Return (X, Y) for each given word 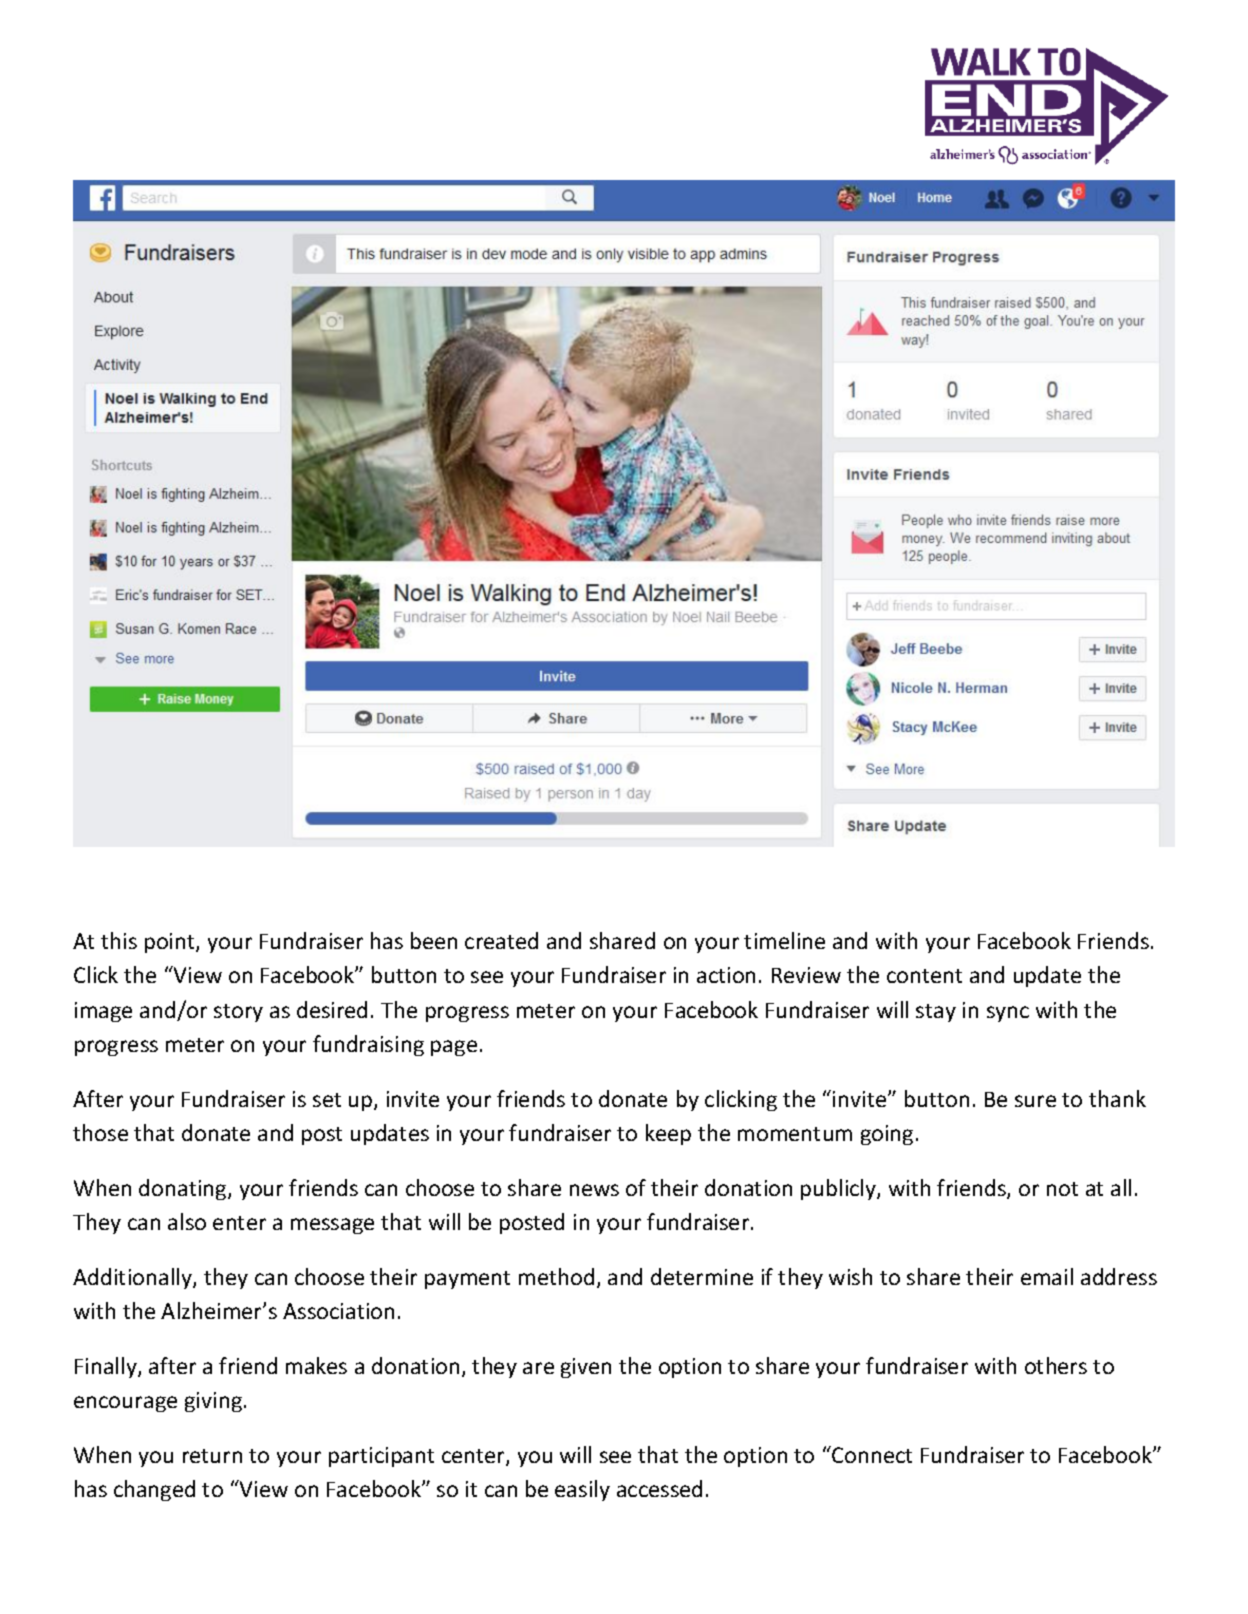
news (594, 1190)
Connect (871, 1454)
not (1062, 1189)
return (212, 1456)
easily (582, 1490)
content (924, 976)
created (501, 940)
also (187, 1221)
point (171, 943)
